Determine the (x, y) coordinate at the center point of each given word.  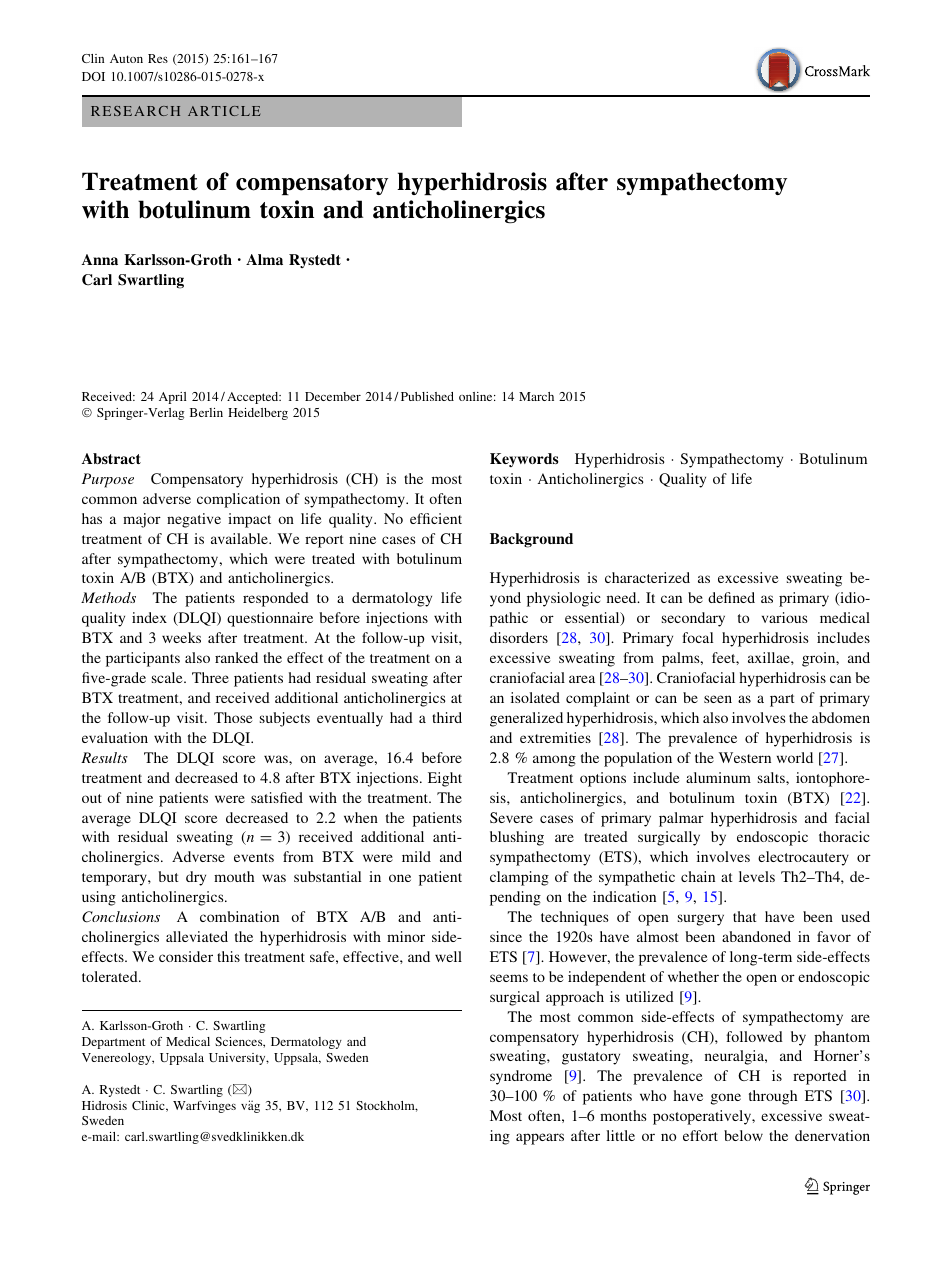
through (773, 1097)
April (173, 398)
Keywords (524, 460)
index (149, 617)
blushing (517, 838)
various (785, 617)
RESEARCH (135, 111)
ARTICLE (224, 111)
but (168, 876)
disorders (519, 637)
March (536, 396)
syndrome (521, 1077)
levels (757, 876)
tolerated (111, 976)
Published (427, 396)
